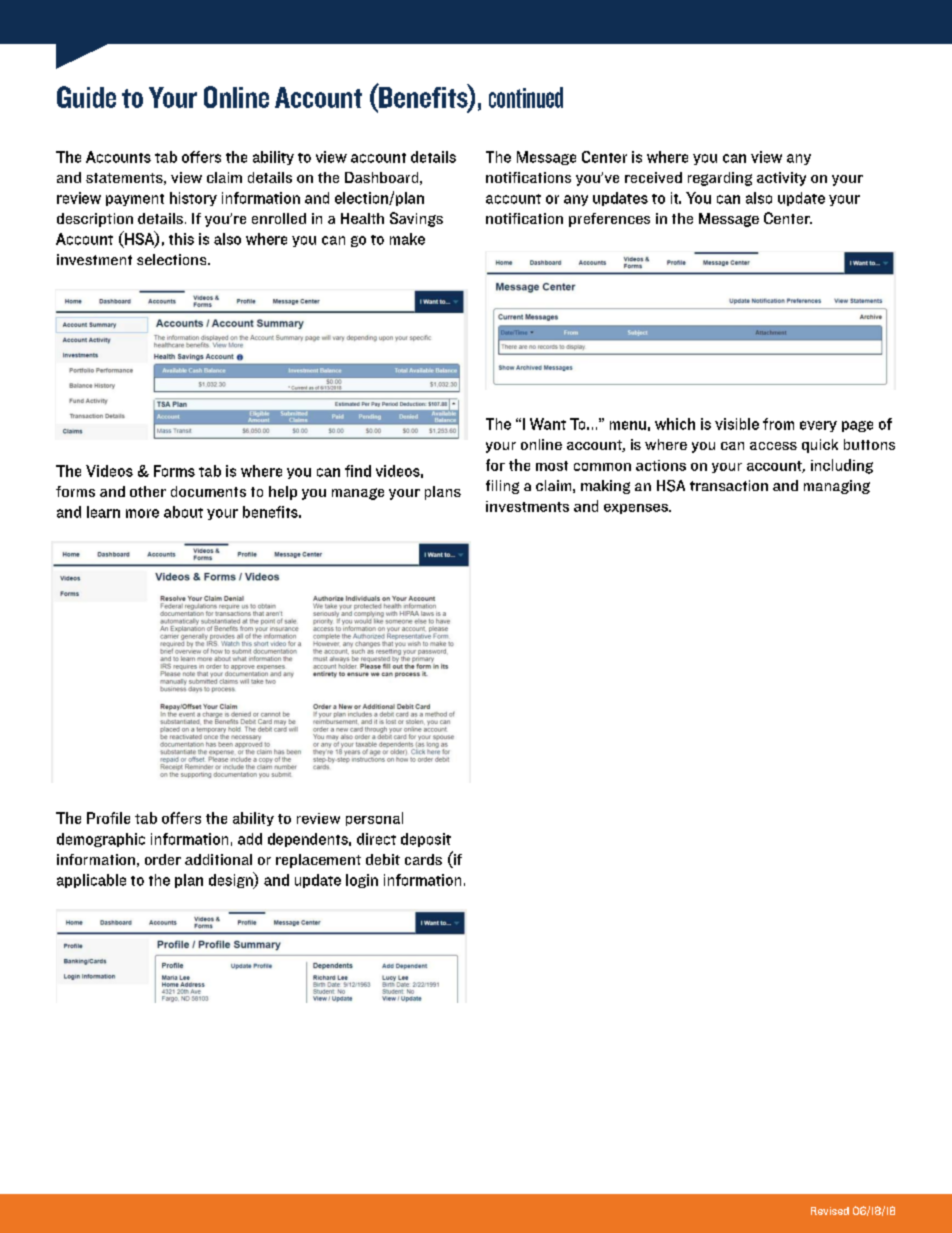 This document has width=952, height=1233. I want to click on cards, so click(423, 859).
